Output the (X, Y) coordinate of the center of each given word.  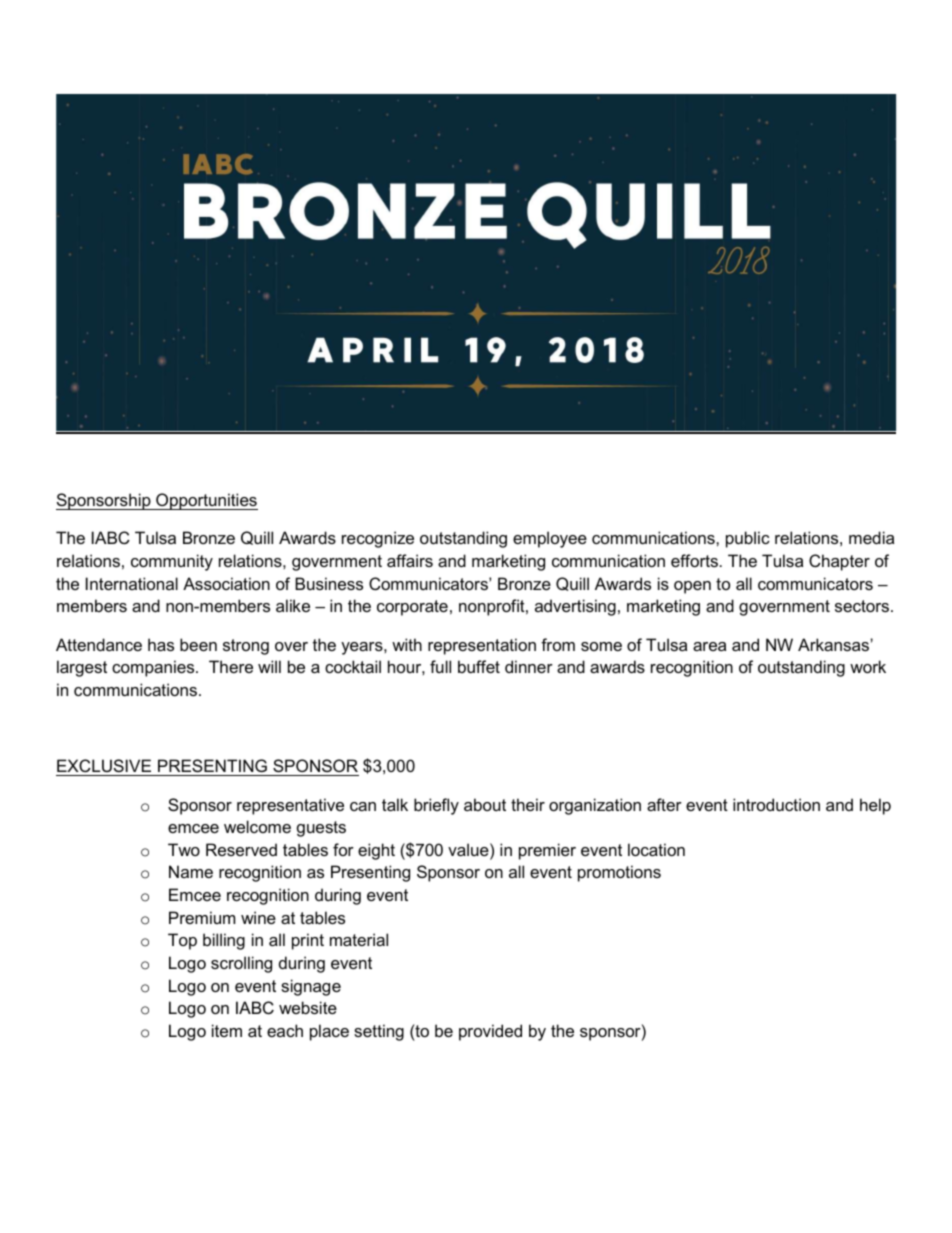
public (748, 539)
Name (191, 871)
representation (482, 646)
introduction (776, 804)
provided (490, 1032)
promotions (619, 873)
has (161, 644)
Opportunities (206, 501)
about (485, 804)
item (227, 1030)
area (709, 646)
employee (550, 539)
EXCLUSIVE (105, 767)
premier (547, 851)
